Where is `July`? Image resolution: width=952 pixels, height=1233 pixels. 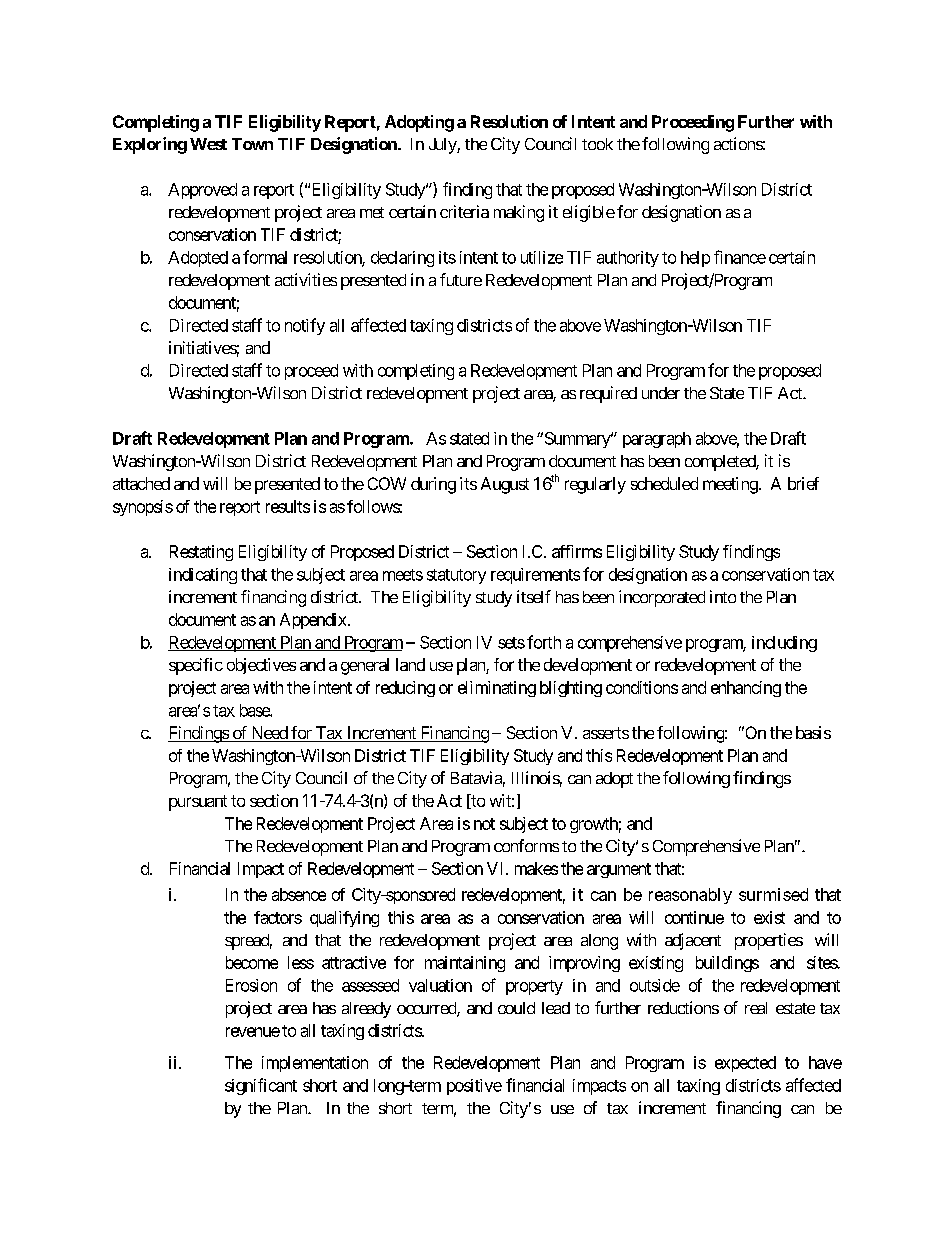 July is located at coordinates (443, 146).
